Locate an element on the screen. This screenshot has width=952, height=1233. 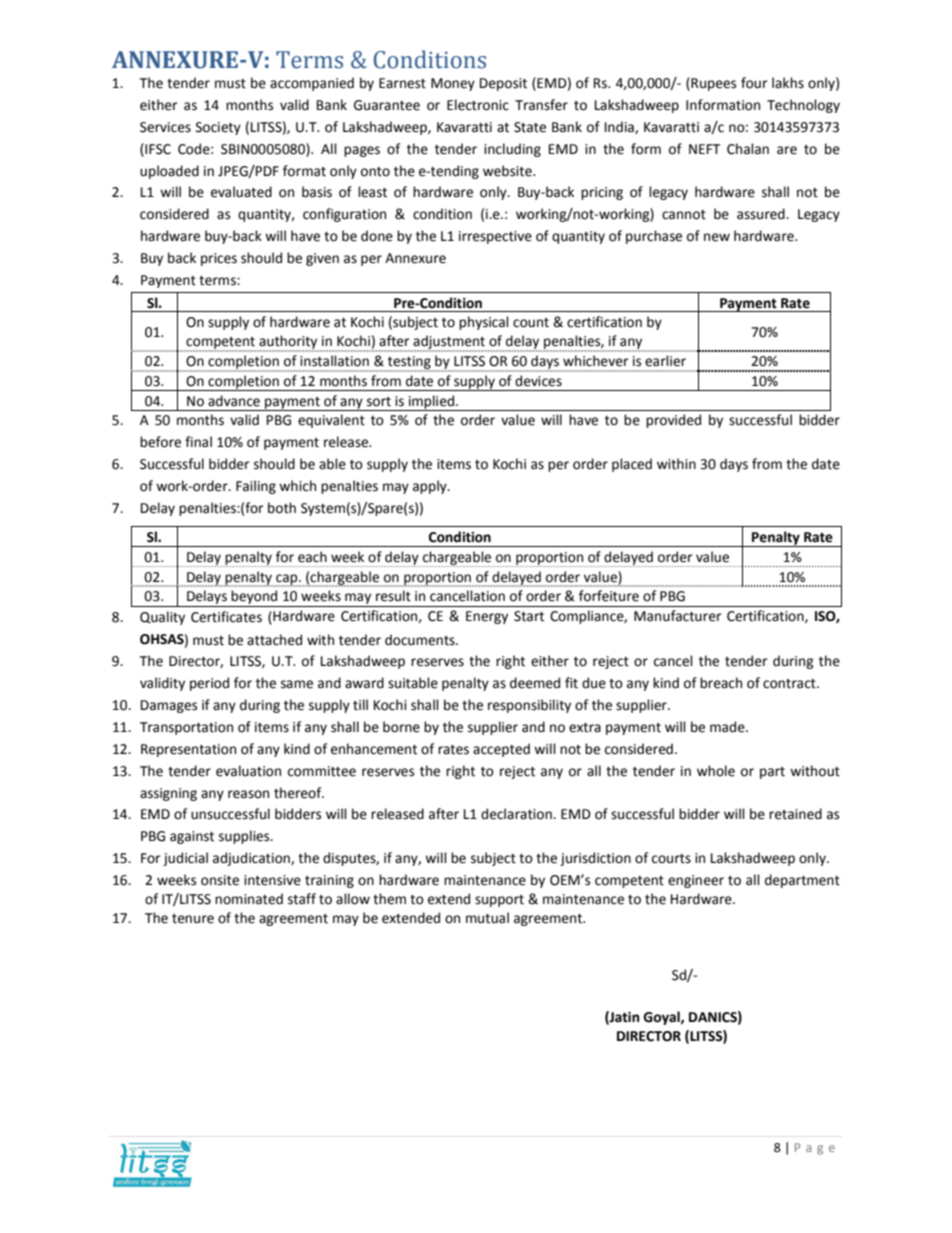
earlier is located at coordinates (665, 360).
